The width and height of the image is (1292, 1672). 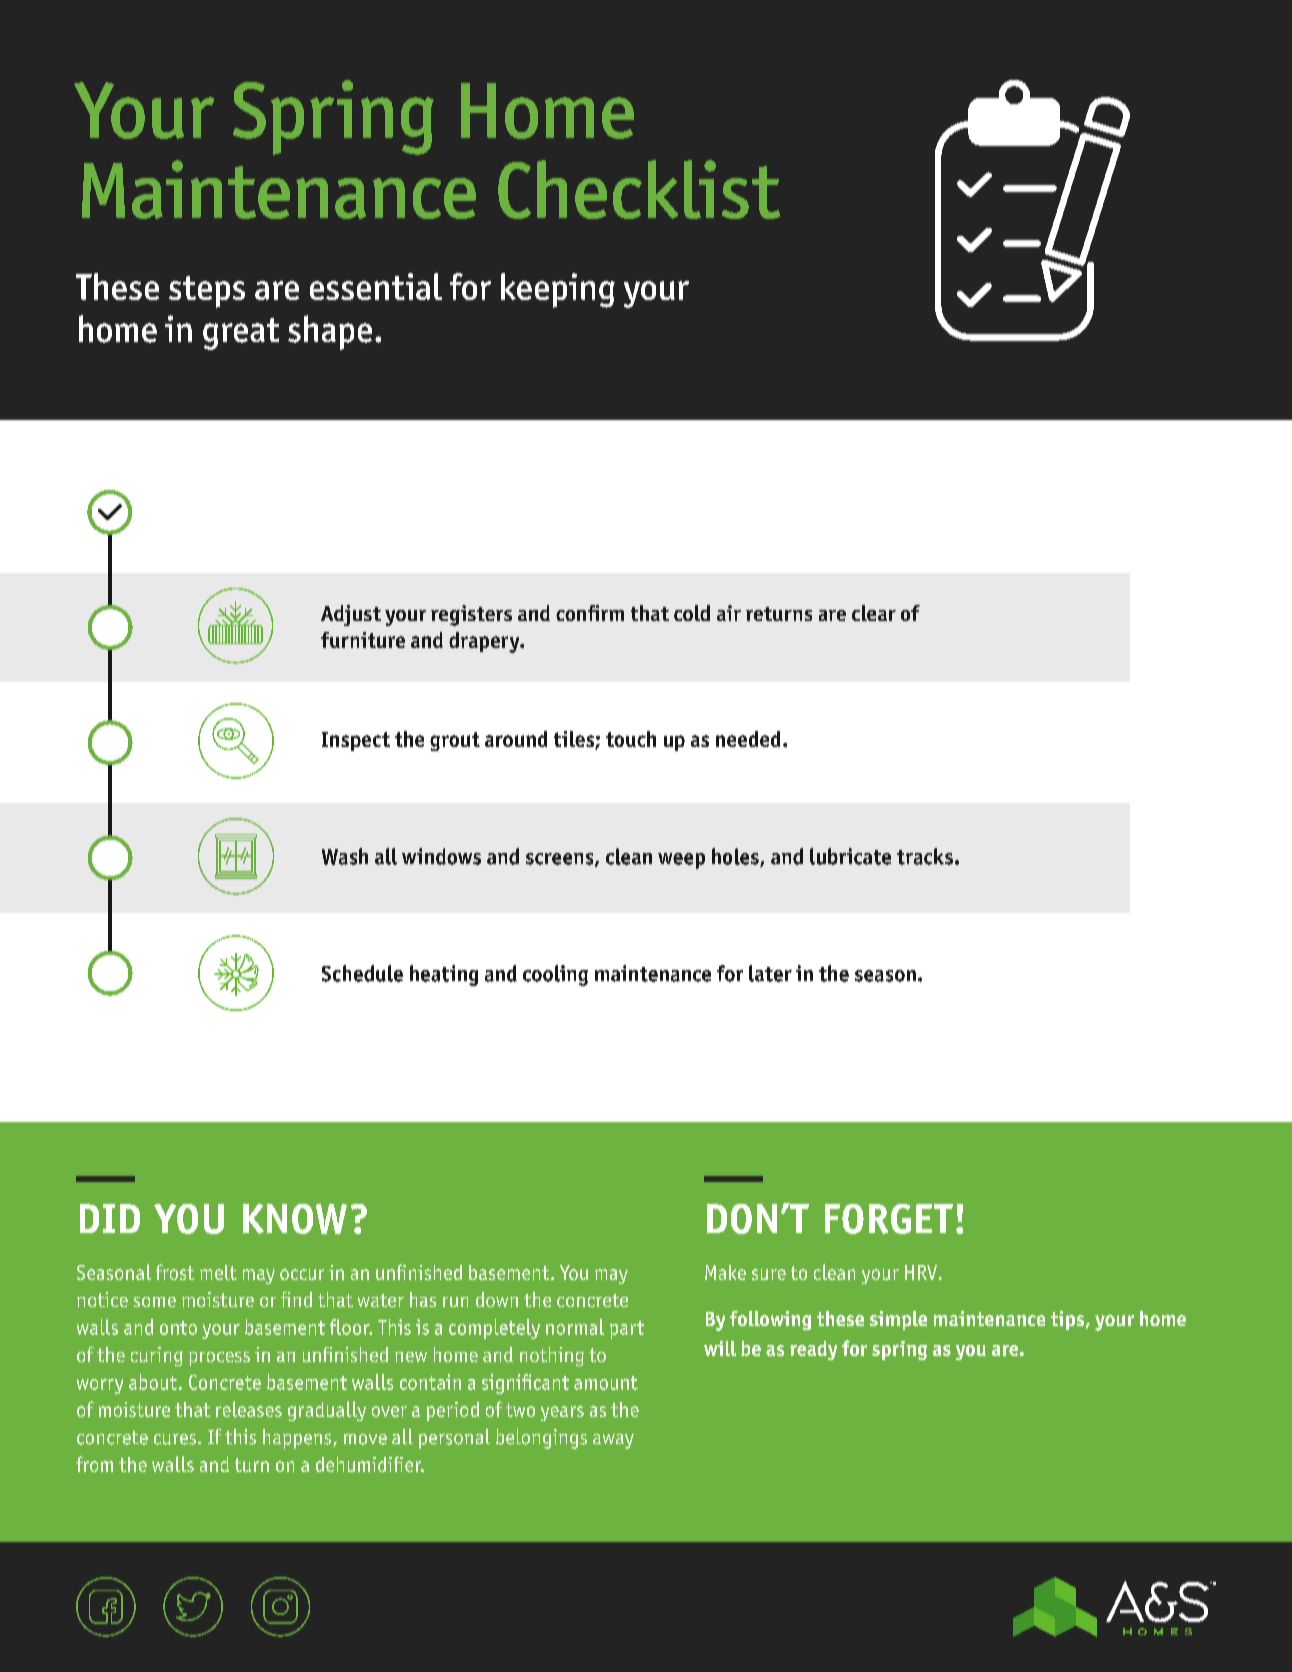 What do you see at coordinates (874, 613) in the image?
I see `clear` at bounding box center [874, 613].
